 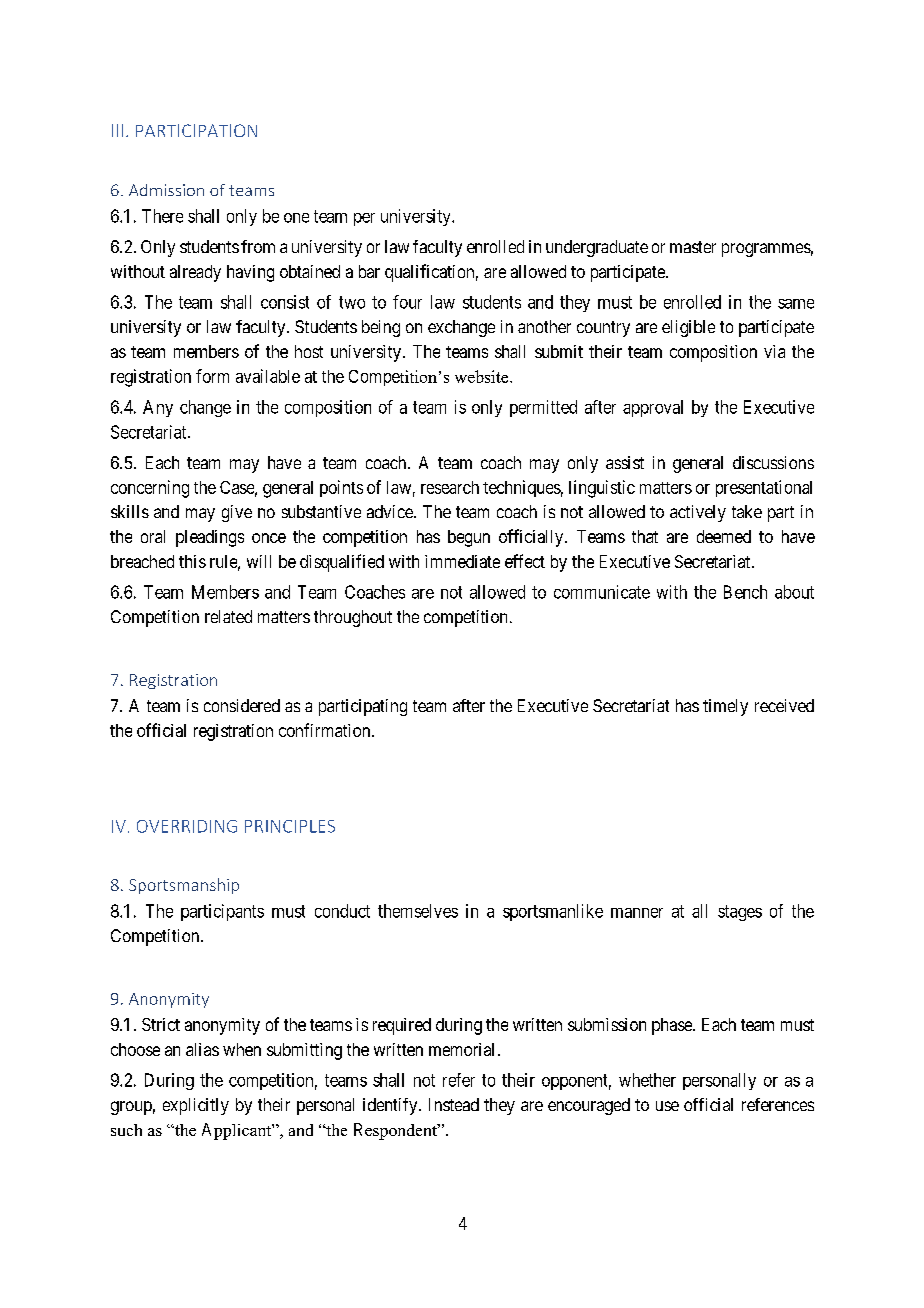 I want to click on bar, so click(x=369, y=271).
